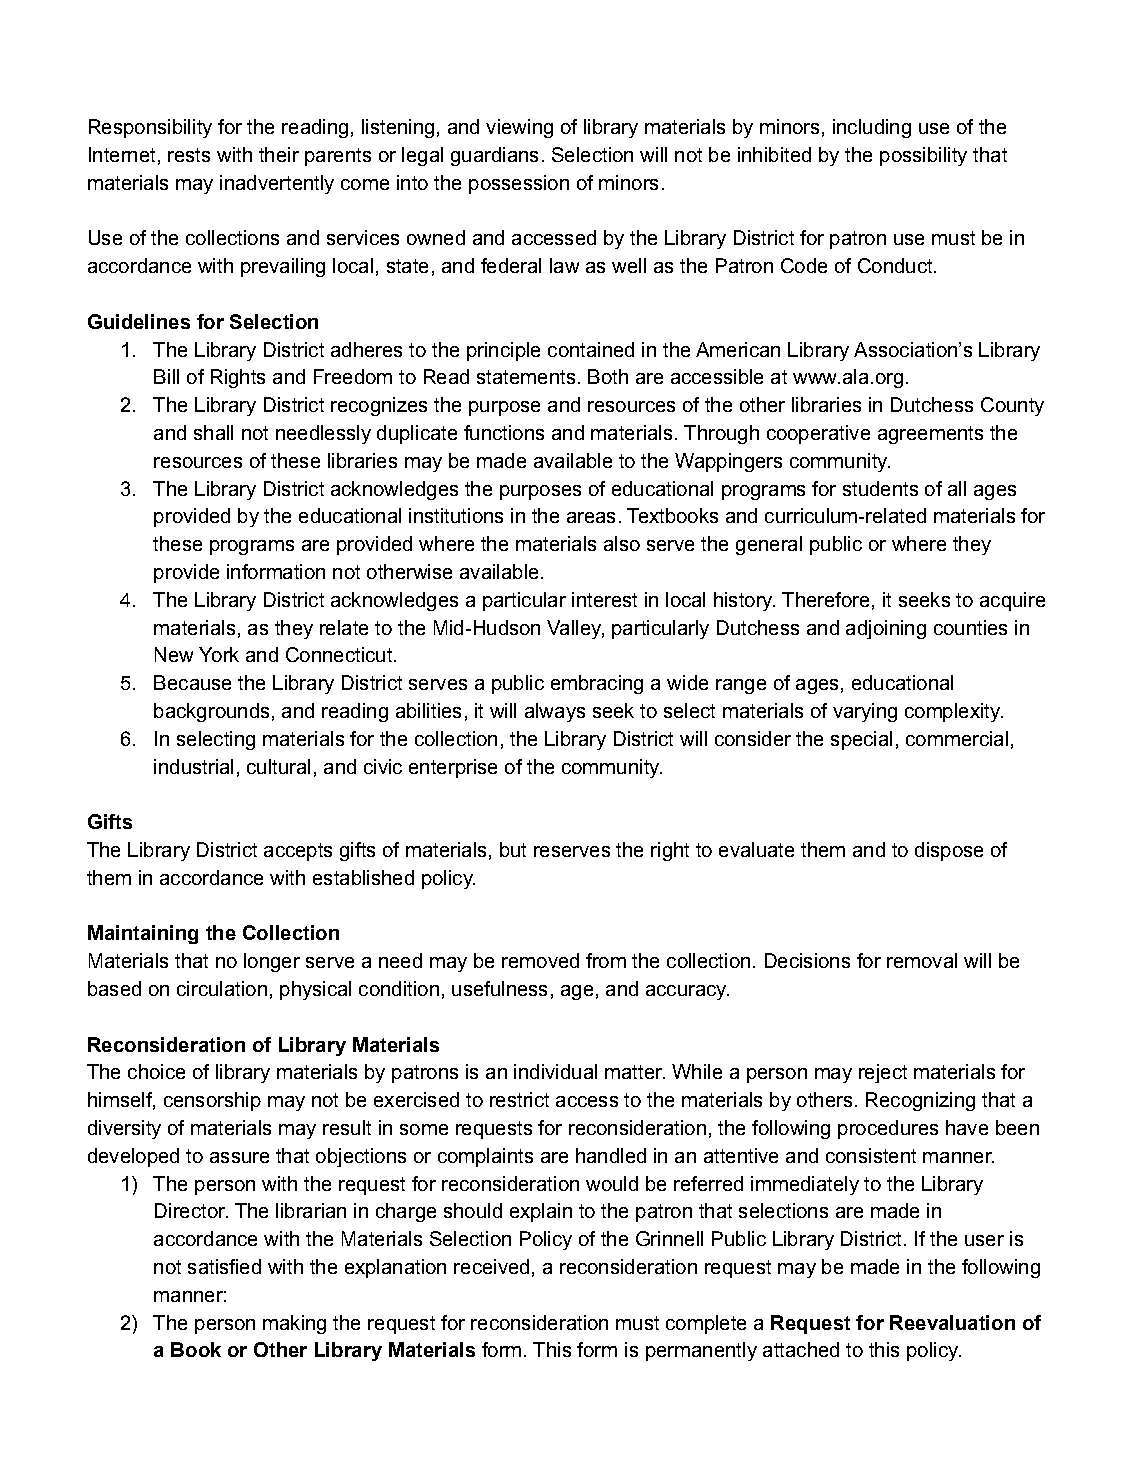 Image resolution: width=1134 pixels, height=1468 pixels. Describe the element at coordinates (861, 740) in the page. I see `special` at that location.
